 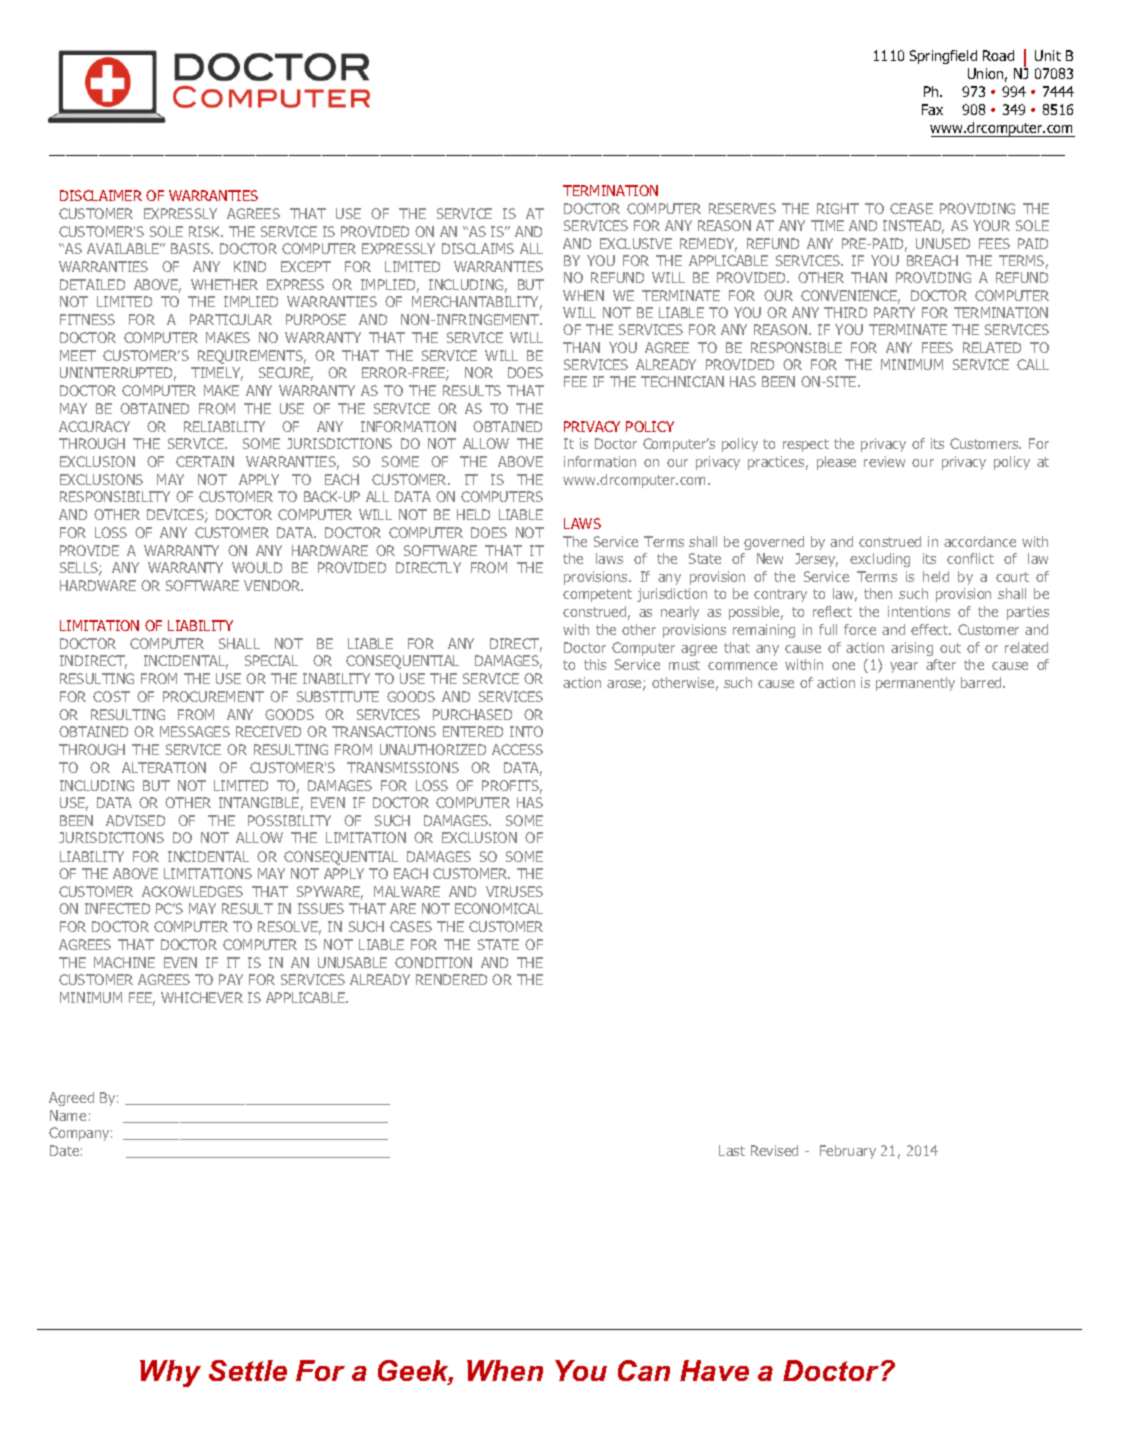 I want to click on Fax, so click(x=932, y=109).
